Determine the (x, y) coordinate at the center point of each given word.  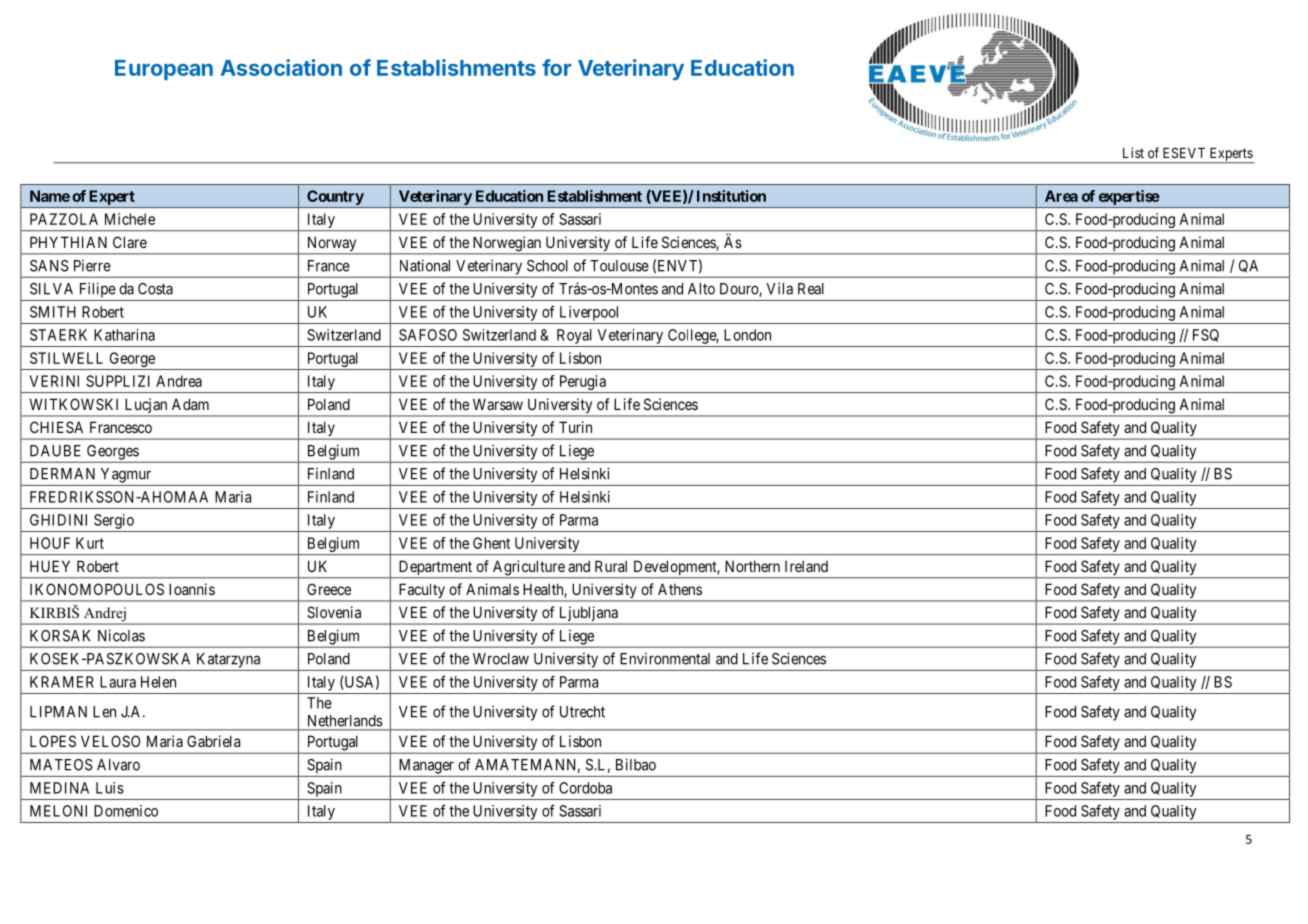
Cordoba (585, 788)
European (164, 70)
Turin (575, 427)
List (1133, 152)
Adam (190, 404)
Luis (110, 788)
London (747, 335)
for (556, 67)
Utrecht (582, 712)
